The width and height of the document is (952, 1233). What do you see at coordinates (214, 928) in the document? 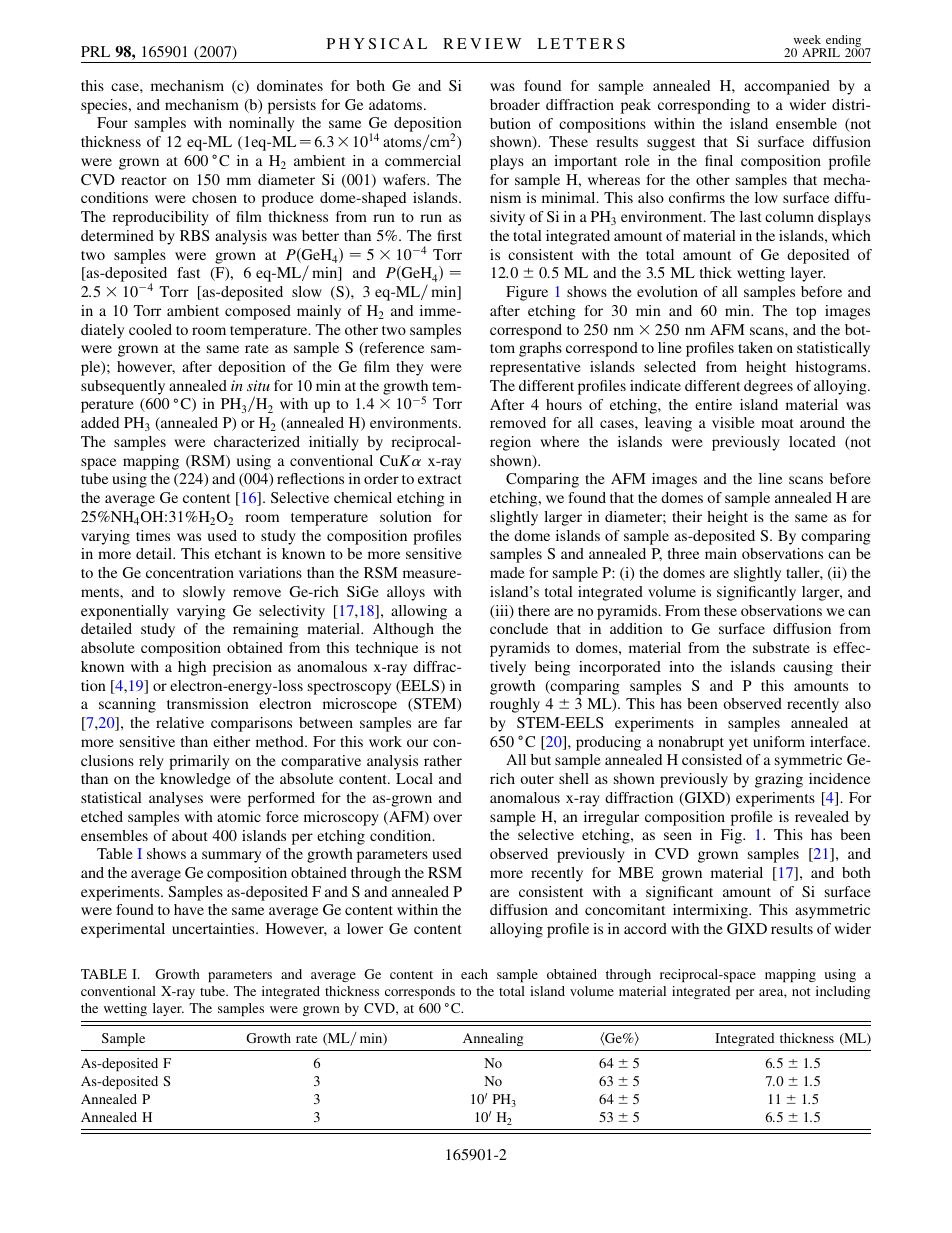
I see `uncertainties` at bounding box center [214, 928].
